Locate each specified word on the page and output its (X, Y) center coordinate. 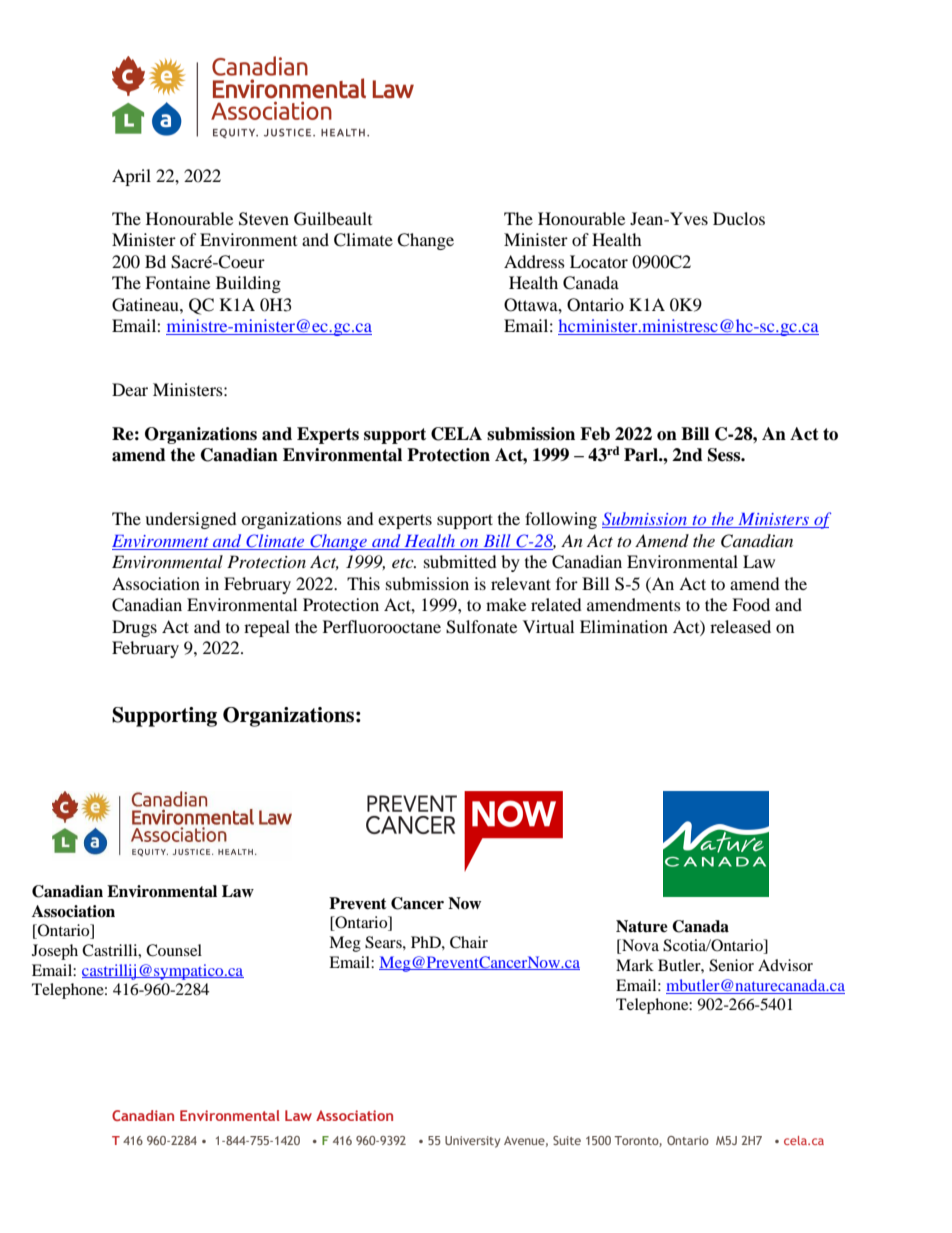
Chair (469, 942)
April (131, 177)
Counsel (174, 950)
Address (534, 261)
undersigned (191, 520)
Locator (599, 261)
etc (404, 563)
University (472, 1142)
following (561, 520)
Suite (567, 1140)
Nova (639, 946)
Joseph (55, 952)
